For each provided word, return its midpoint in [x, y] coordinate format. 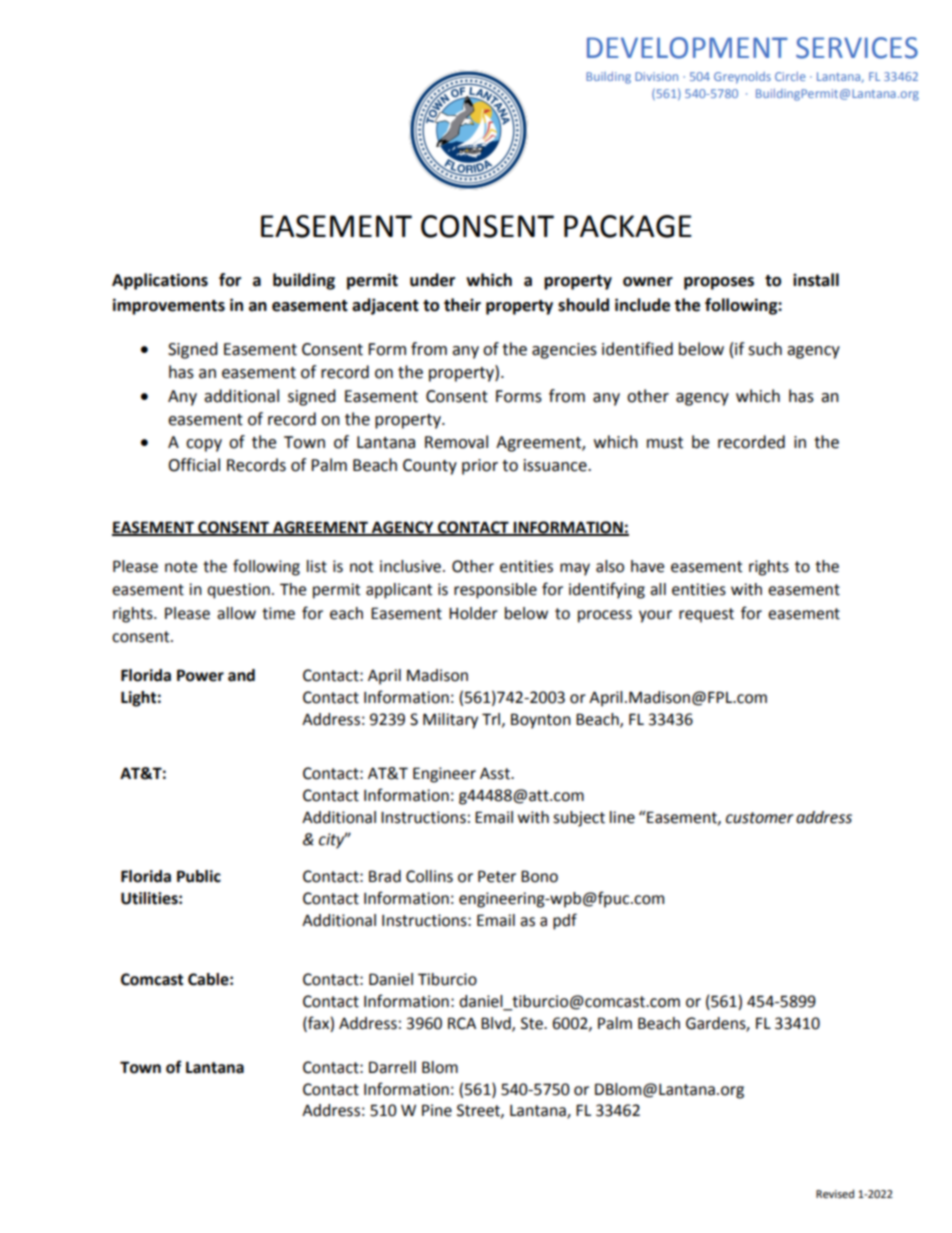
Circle [790, 76]
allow [236, 613]
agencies [564, 351]
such [765, 349]
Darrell [392, 1067]
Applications [160, 281]
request [706, 615]
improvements [169, 306]
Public [199, 876]
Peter [497, 876]
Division [656, 76]
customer [760, 818]
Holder [473, 613]
